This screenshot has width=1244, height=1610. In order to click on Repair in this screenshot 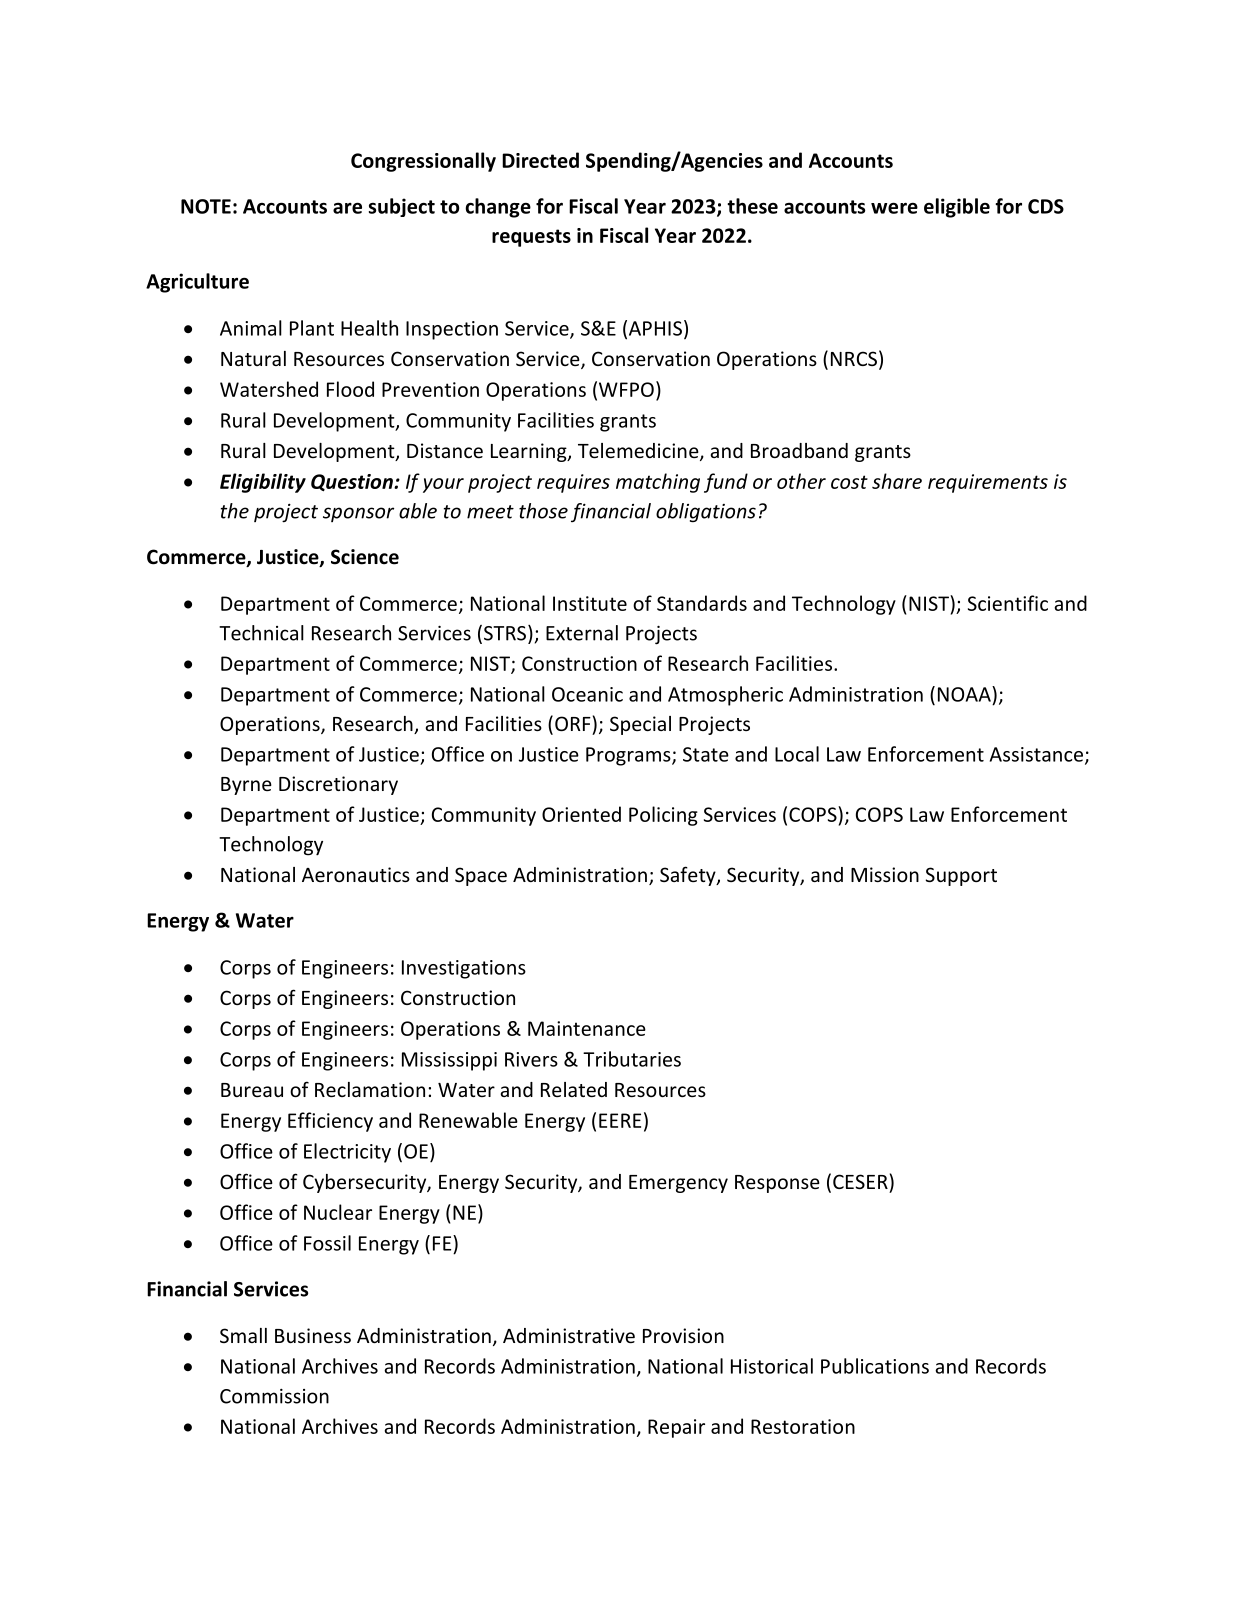, I will do `click(676, 1428)`.
